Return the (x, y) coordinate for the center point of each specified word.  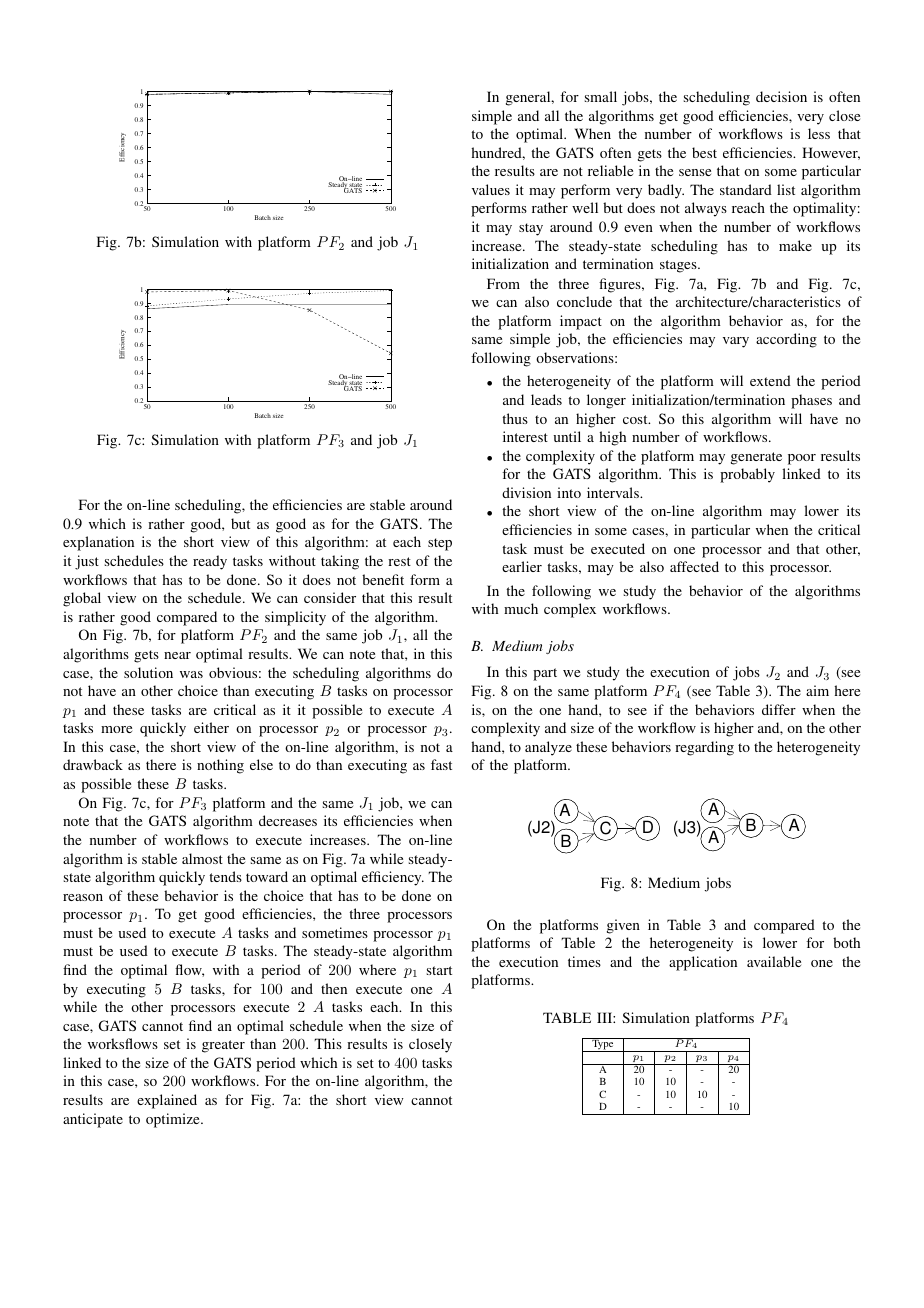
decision (781, 96)
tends (225, 876)
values (491, 189)
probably (747, 475)
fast (441, 764)
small (601, 96)
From (503, 283)
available (774, 961)
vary (736, 342)
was (191, 674)
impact (581, 322)
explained (167, 1101)
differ (779, 709)
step (440, 544)
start (439, 970)
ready (210, 562)
